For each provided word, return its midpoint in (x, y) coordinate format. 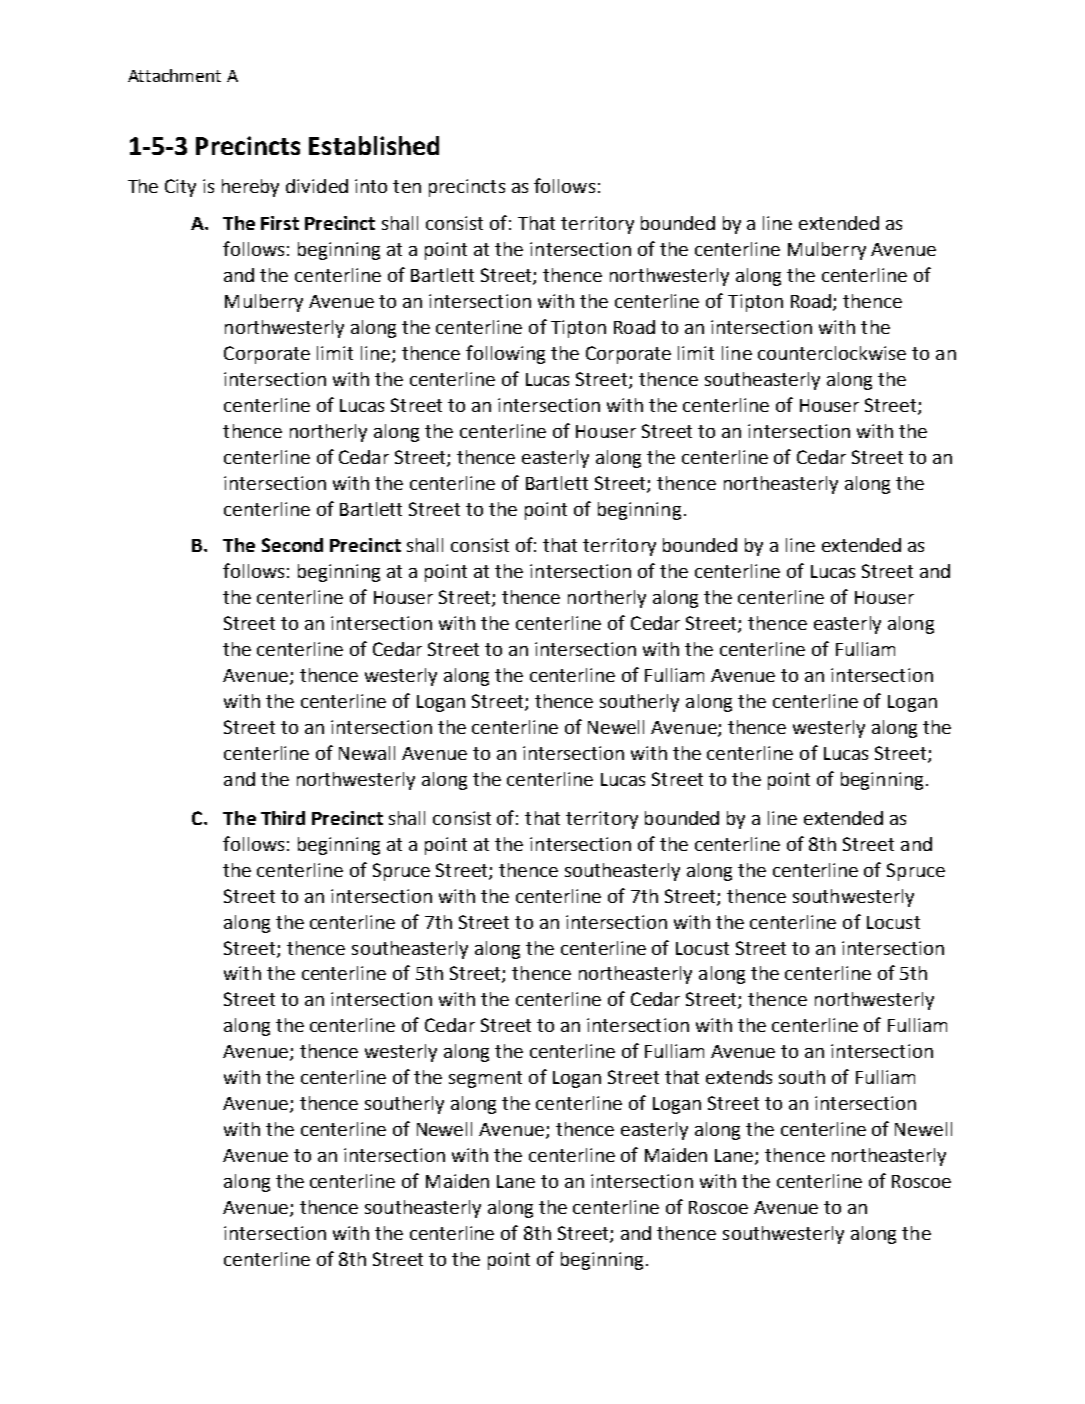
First (280, 223)
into (371, 186)
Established (374, 145)
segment (485, 1079)
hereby (250, 188)
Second (292, 545)
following (505, 354)
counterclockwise (832, 353)
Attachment (174, 75)
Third (283, 818)
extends (739, 1077)
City (180, 188)
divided (317, 186)
